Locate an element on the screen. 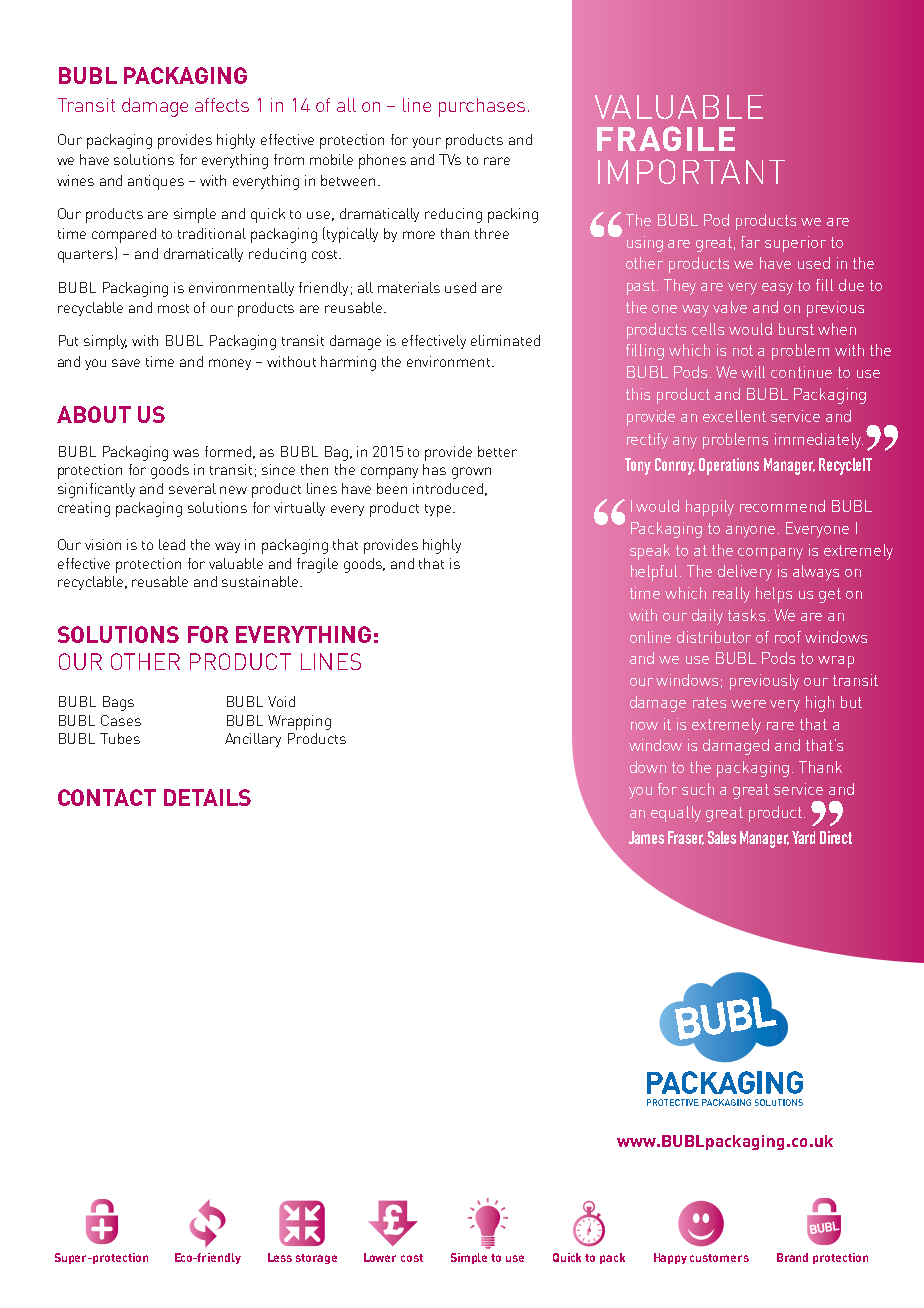 The height and width of the screenshot is (1308, 924). type is located at coordinates (438, 510).
